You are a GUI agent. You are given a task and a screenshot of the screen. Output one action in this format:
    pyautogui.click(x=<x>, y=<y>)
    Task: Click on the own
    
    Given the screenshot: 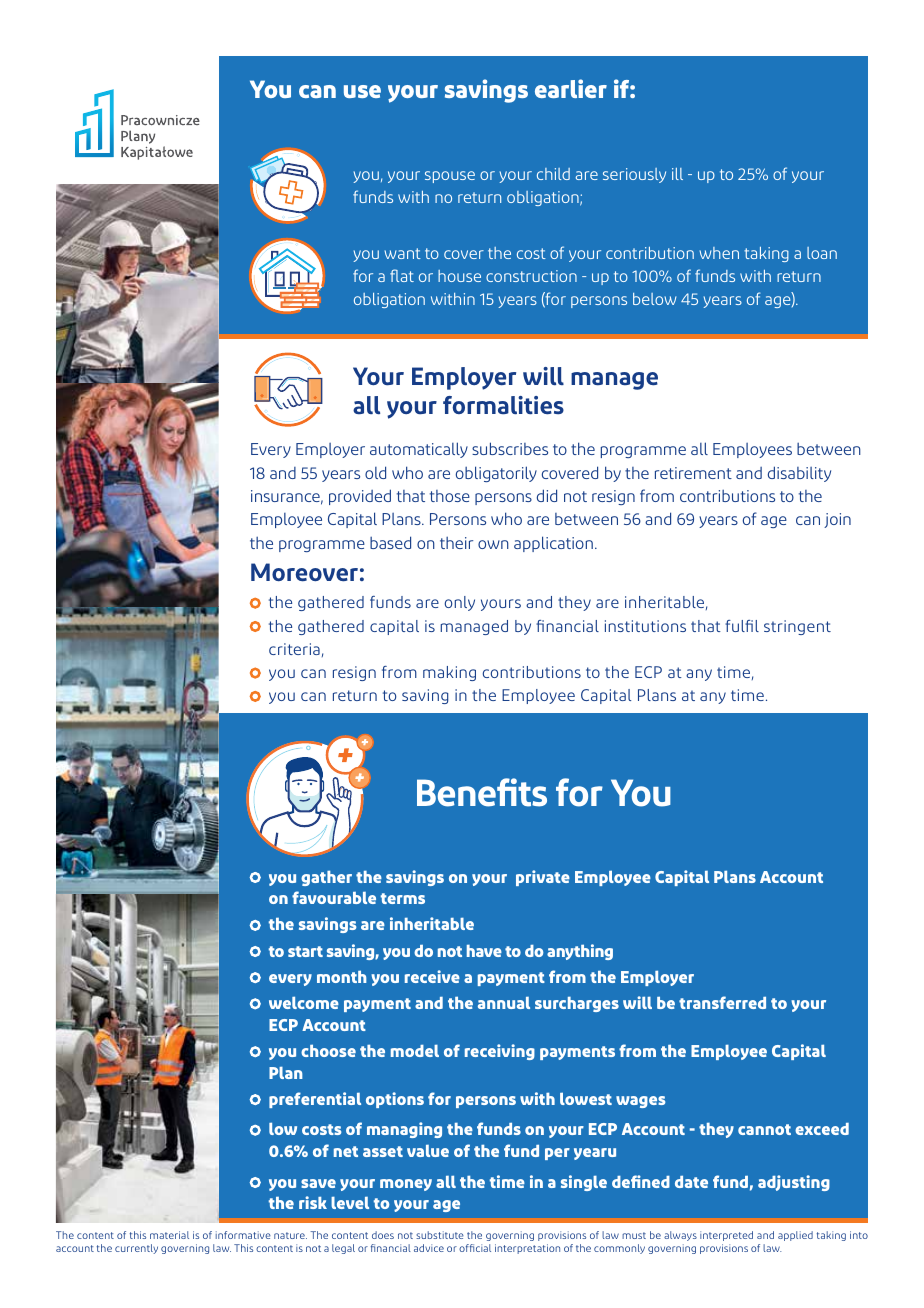 What is the action you would take?
    pyautogui.click(x=493, y=544)
